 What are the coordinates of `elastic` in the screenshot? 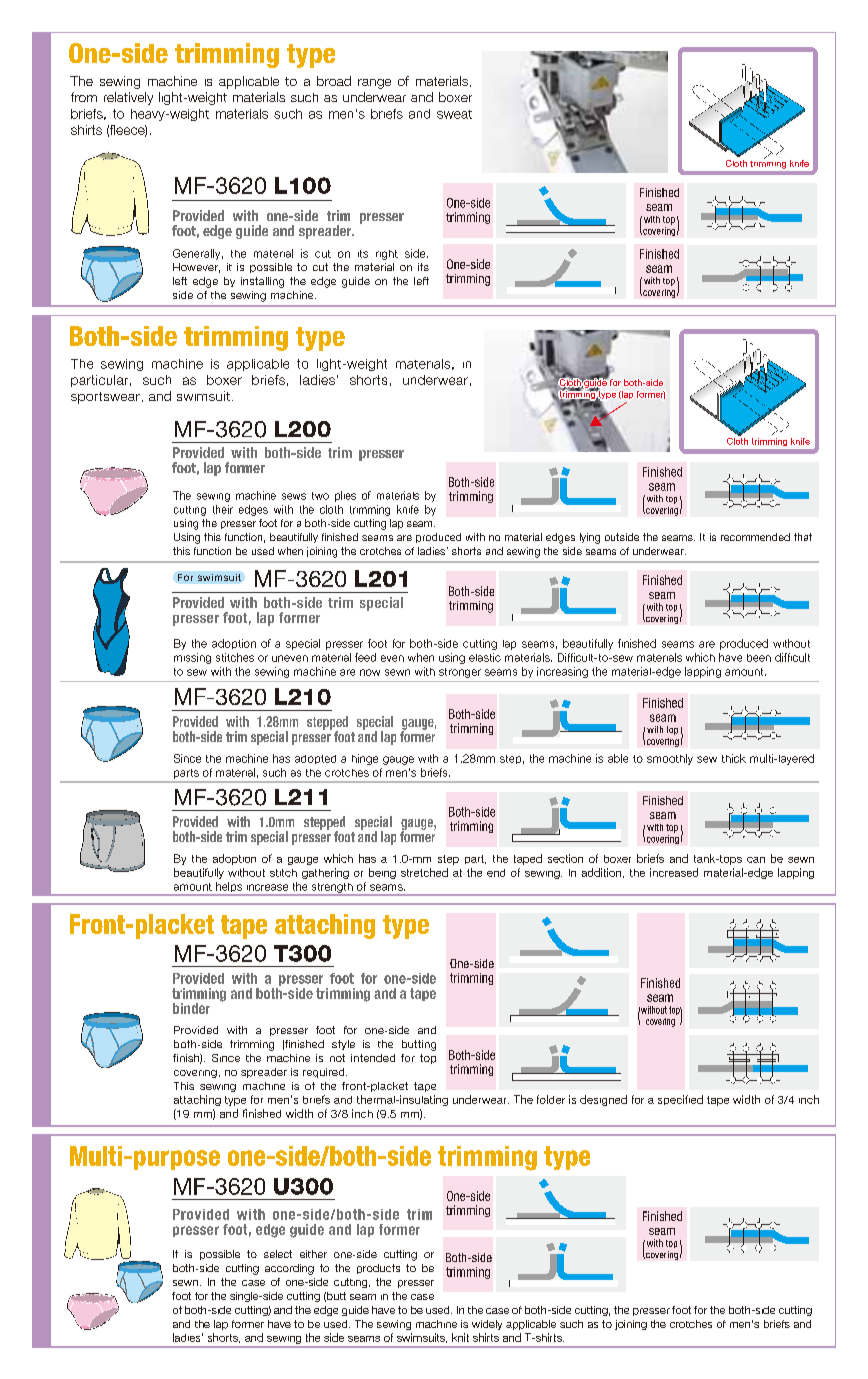 It's located at (485, 657).
